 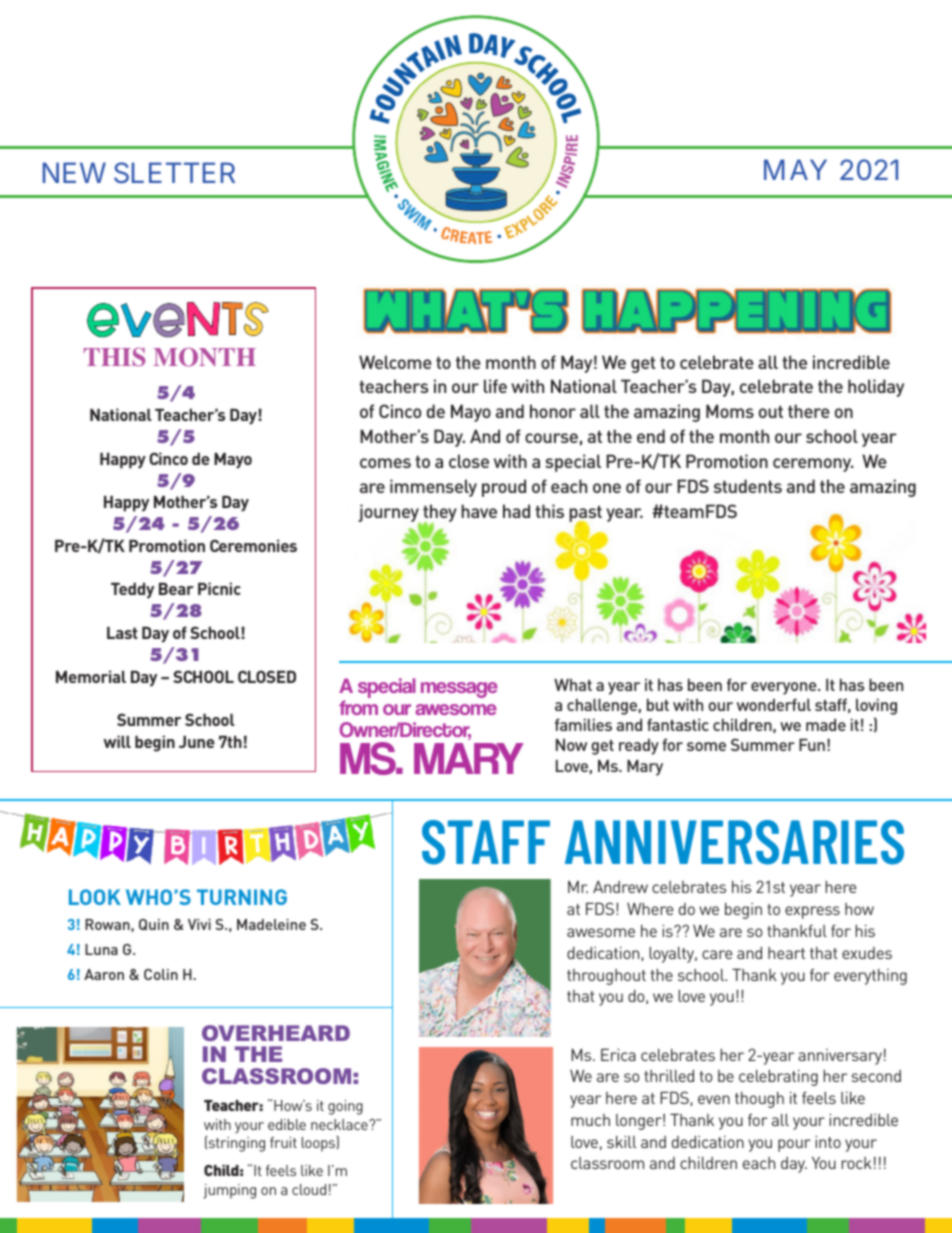 What do you see at coordinates (139, 173) in the screenshot?
I see `NEWSLETTER` at bounding box center [139, 173].
